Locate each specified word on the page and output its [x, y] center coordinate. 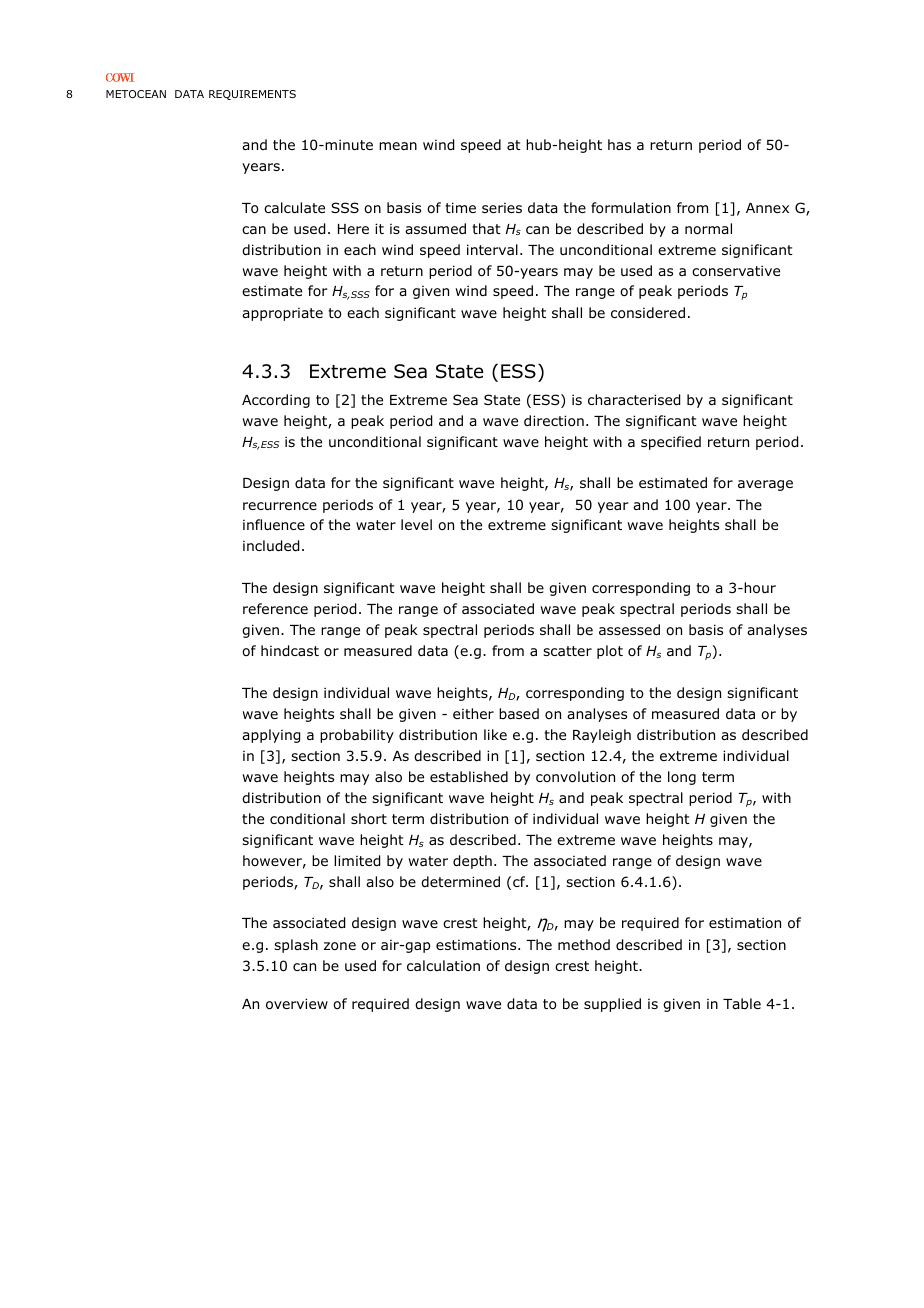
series [502, 208]
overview [297, 1004]
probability [357, 736]
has [619, 144]
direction [554, 421]
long [682, 778]
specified [671, 443]
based [519, 713]
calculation [443, 965]
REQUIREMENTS [252, 95]
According [276, 401]
